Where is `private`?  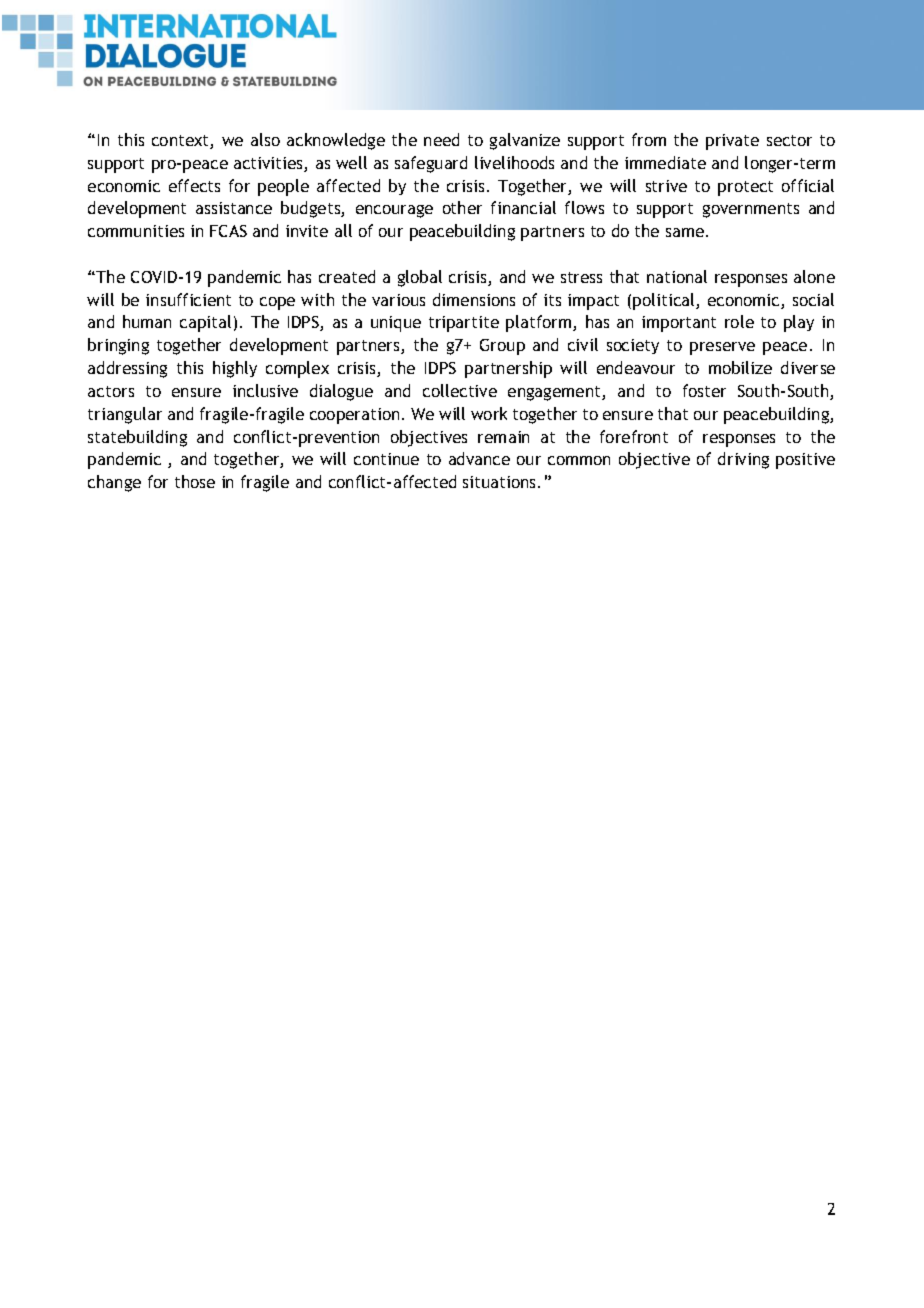 private is located at coordinates (732, 142).
